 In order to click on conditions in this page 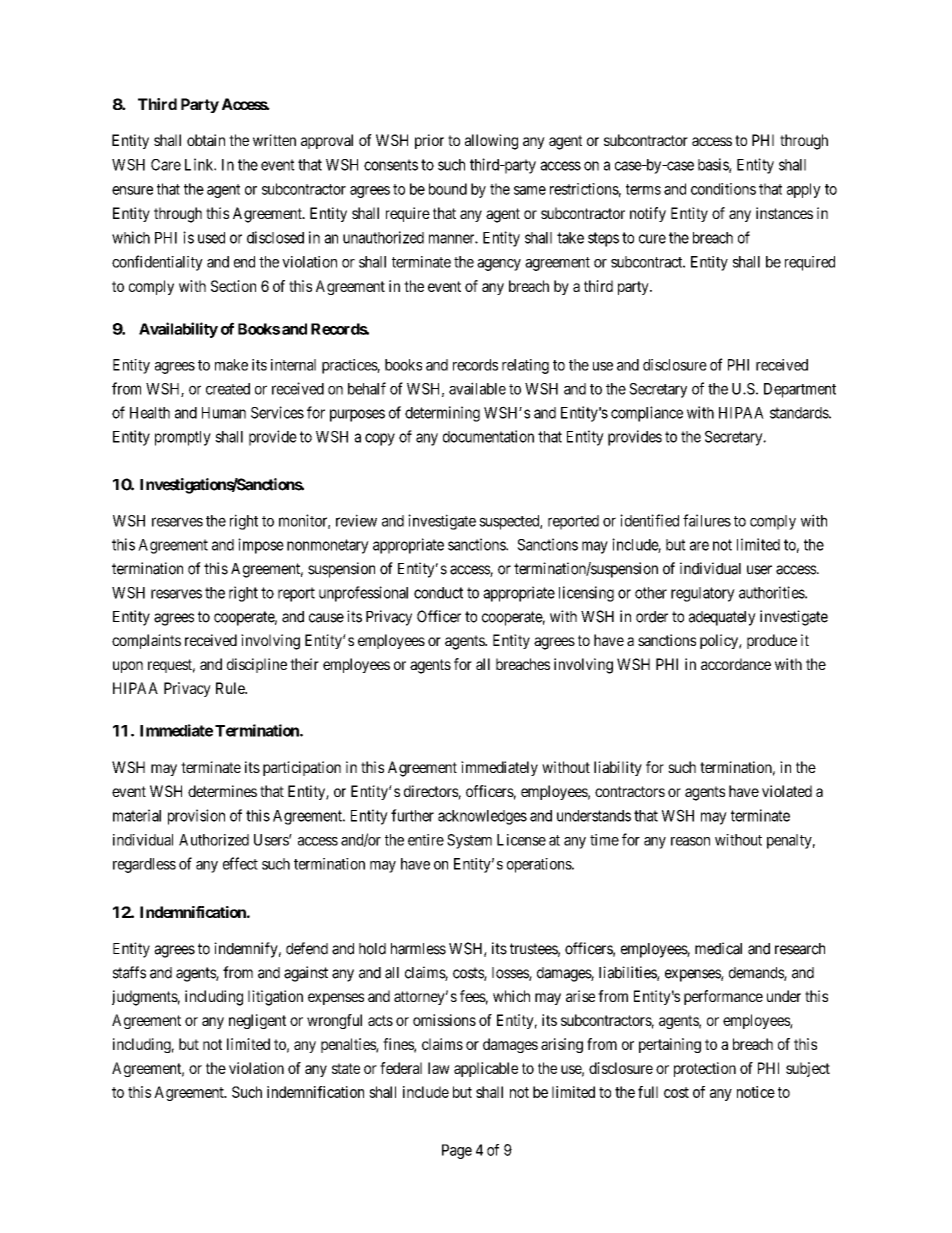, I will do `click(723, 189)`.
